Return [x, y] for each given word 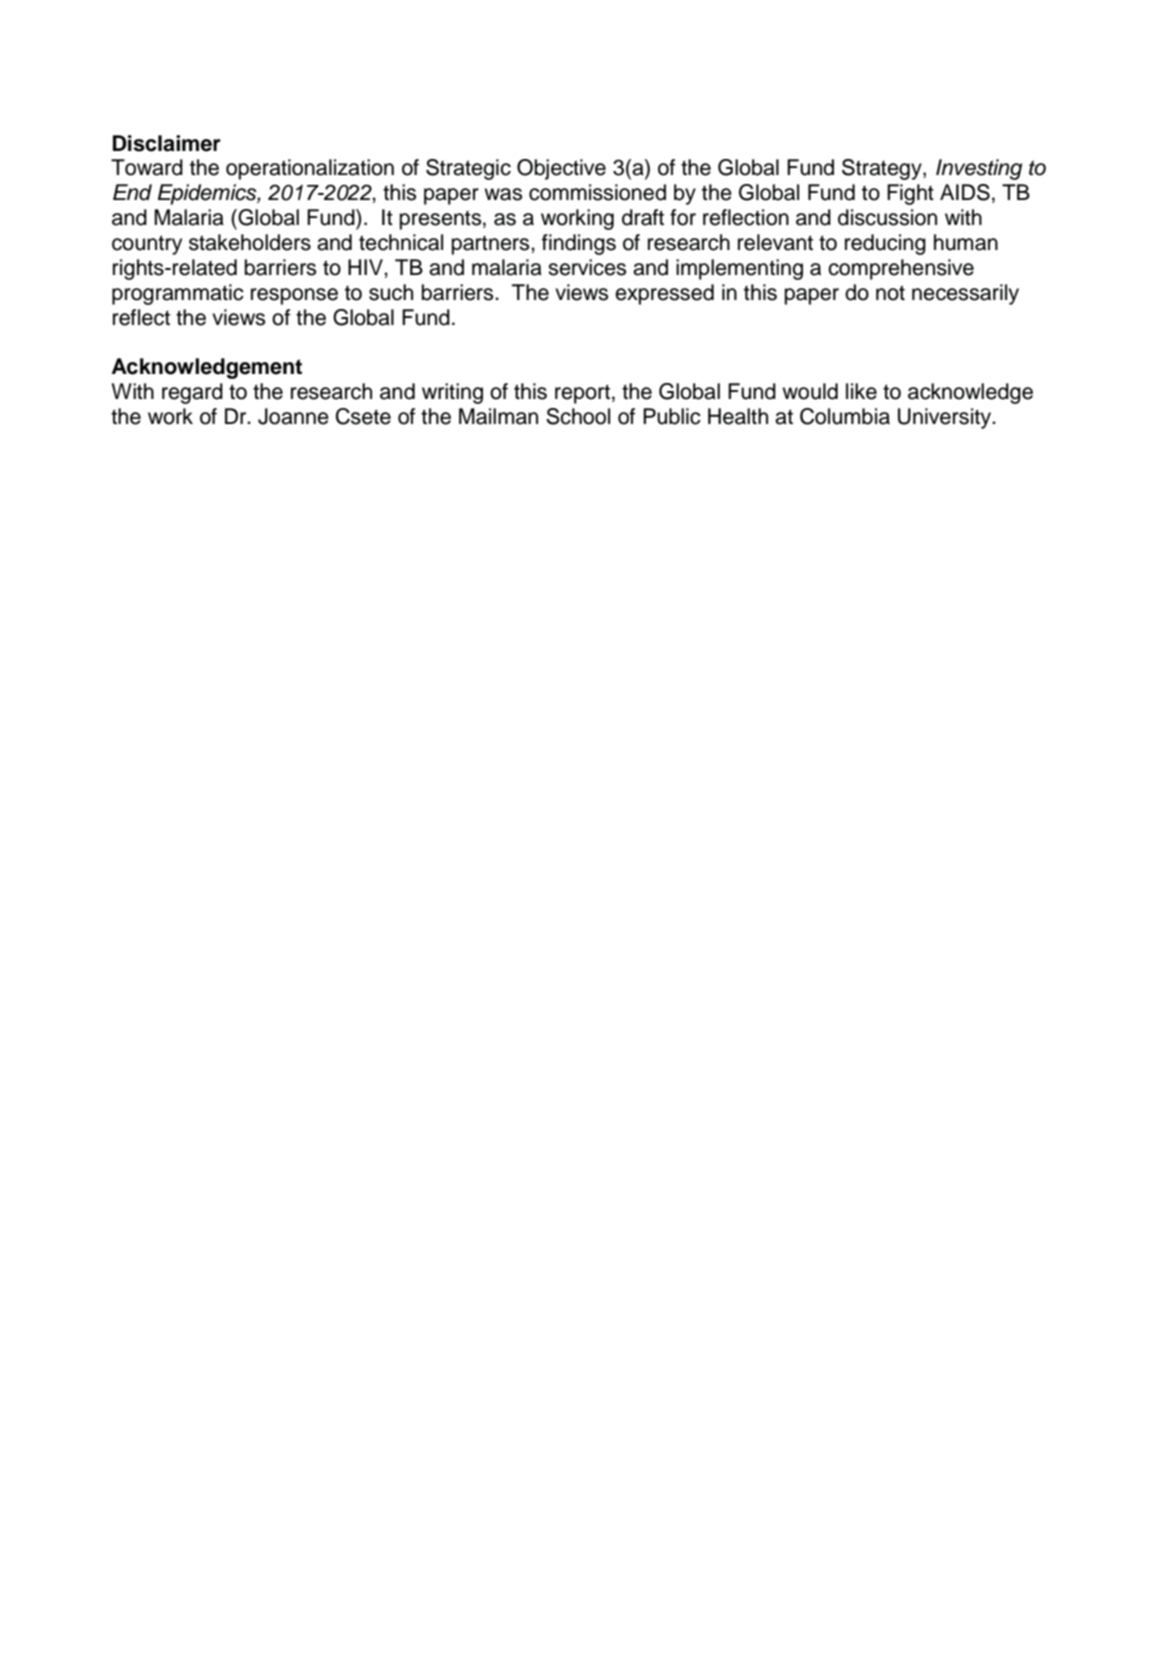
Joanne [293, 416]
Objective [561, 169]
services [587, 267]
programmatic [178, 294]
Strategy [883, 169]
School [578, 416]
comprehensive [901, 269]
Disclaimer [167, 143]
